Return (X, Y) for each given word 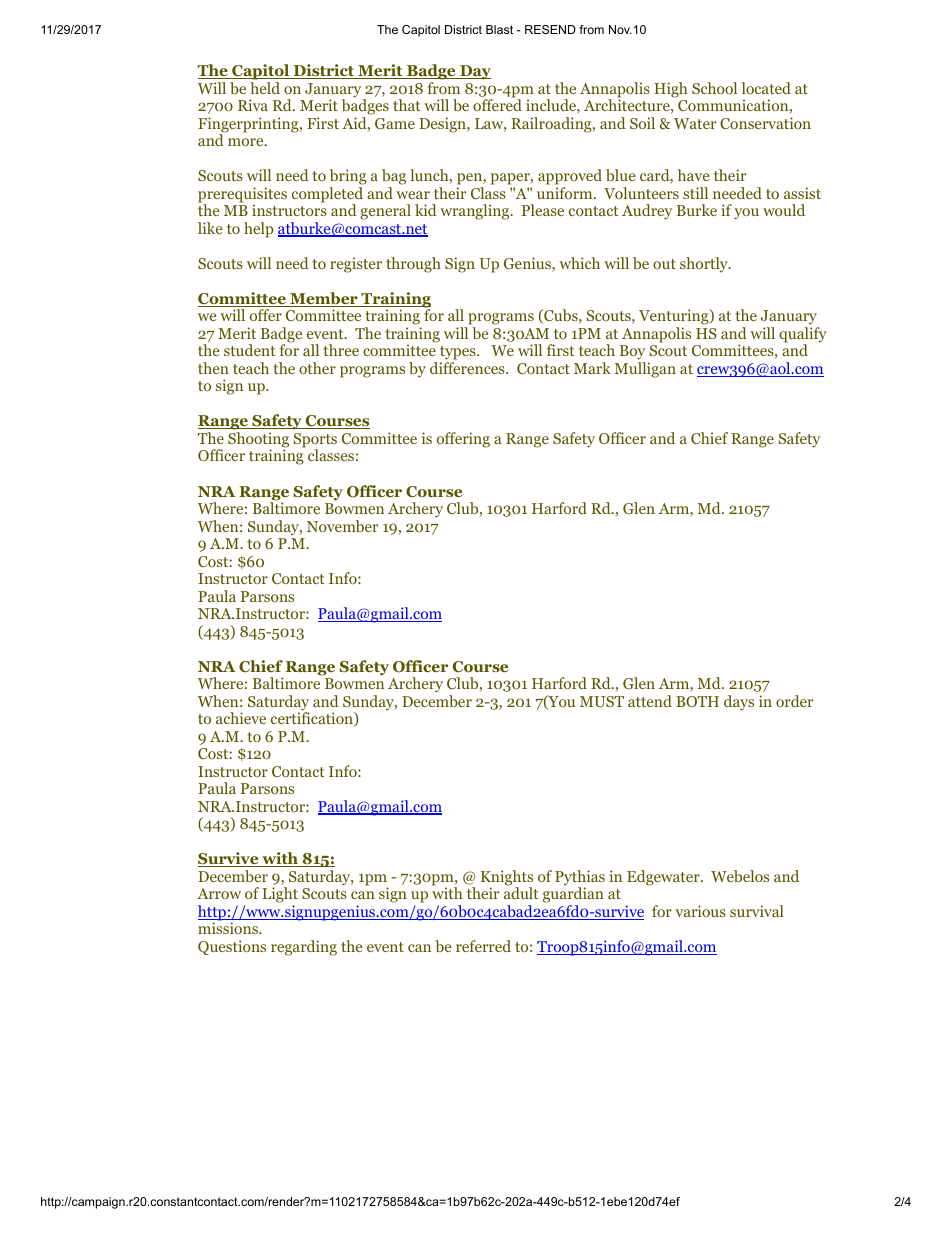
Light (280, 896)
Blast (499, 29)
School (714, 88)
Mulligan (645, 370)
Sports (315, 441)
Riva (253, 105)
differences (468, 368)
